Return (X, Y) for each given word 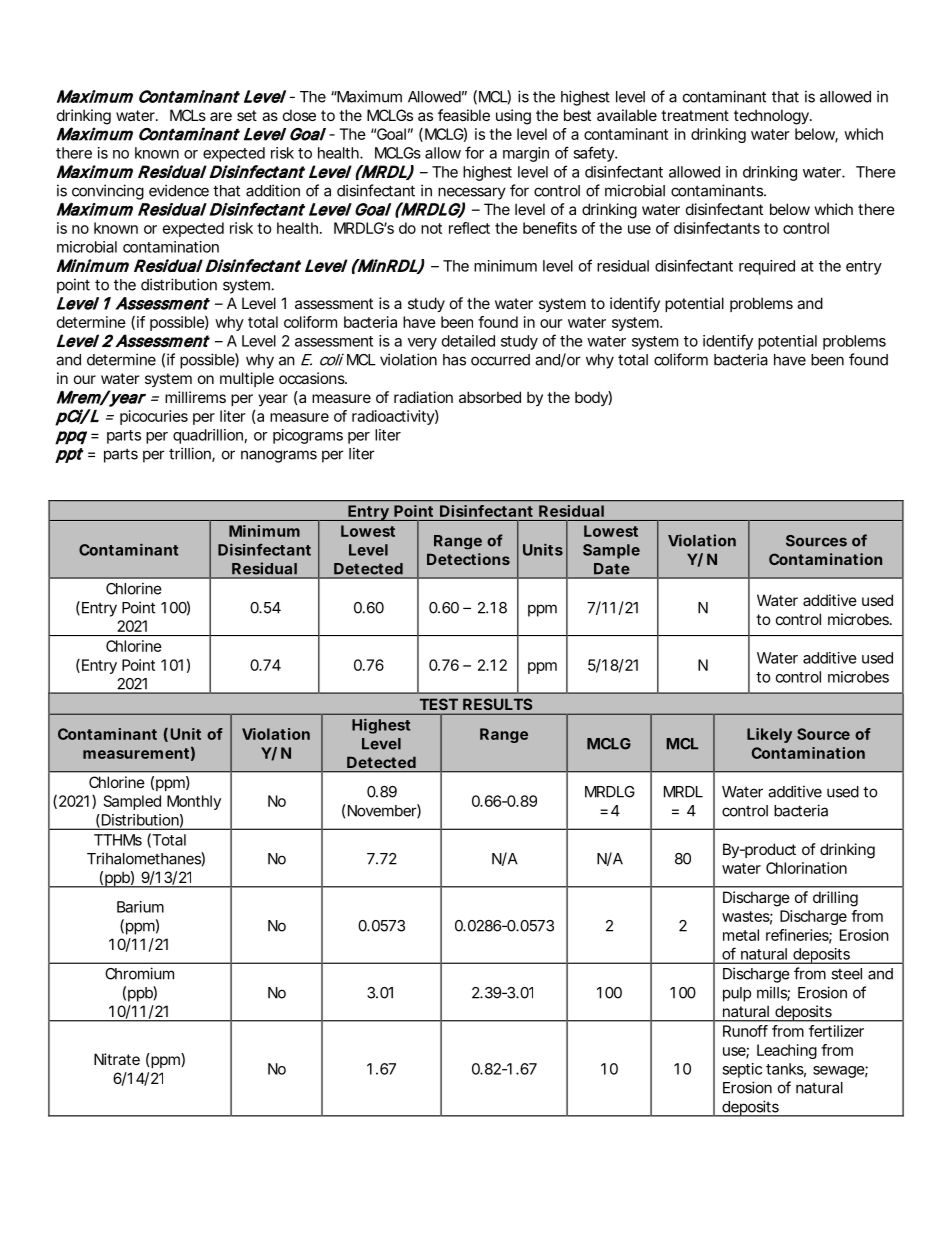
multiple (247, 379)
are (221, 116)
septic (742, 1070)
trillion (190, 453)
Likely (769, 735)
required (767, 267)
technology (771, 117)
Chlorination (806, 868)
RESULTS (497, 704)
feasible (464, 115)
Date (611, 568)
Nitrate (117, 1059)
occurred (500, 360)
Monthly (194, 802)
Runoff (745, 1031)
